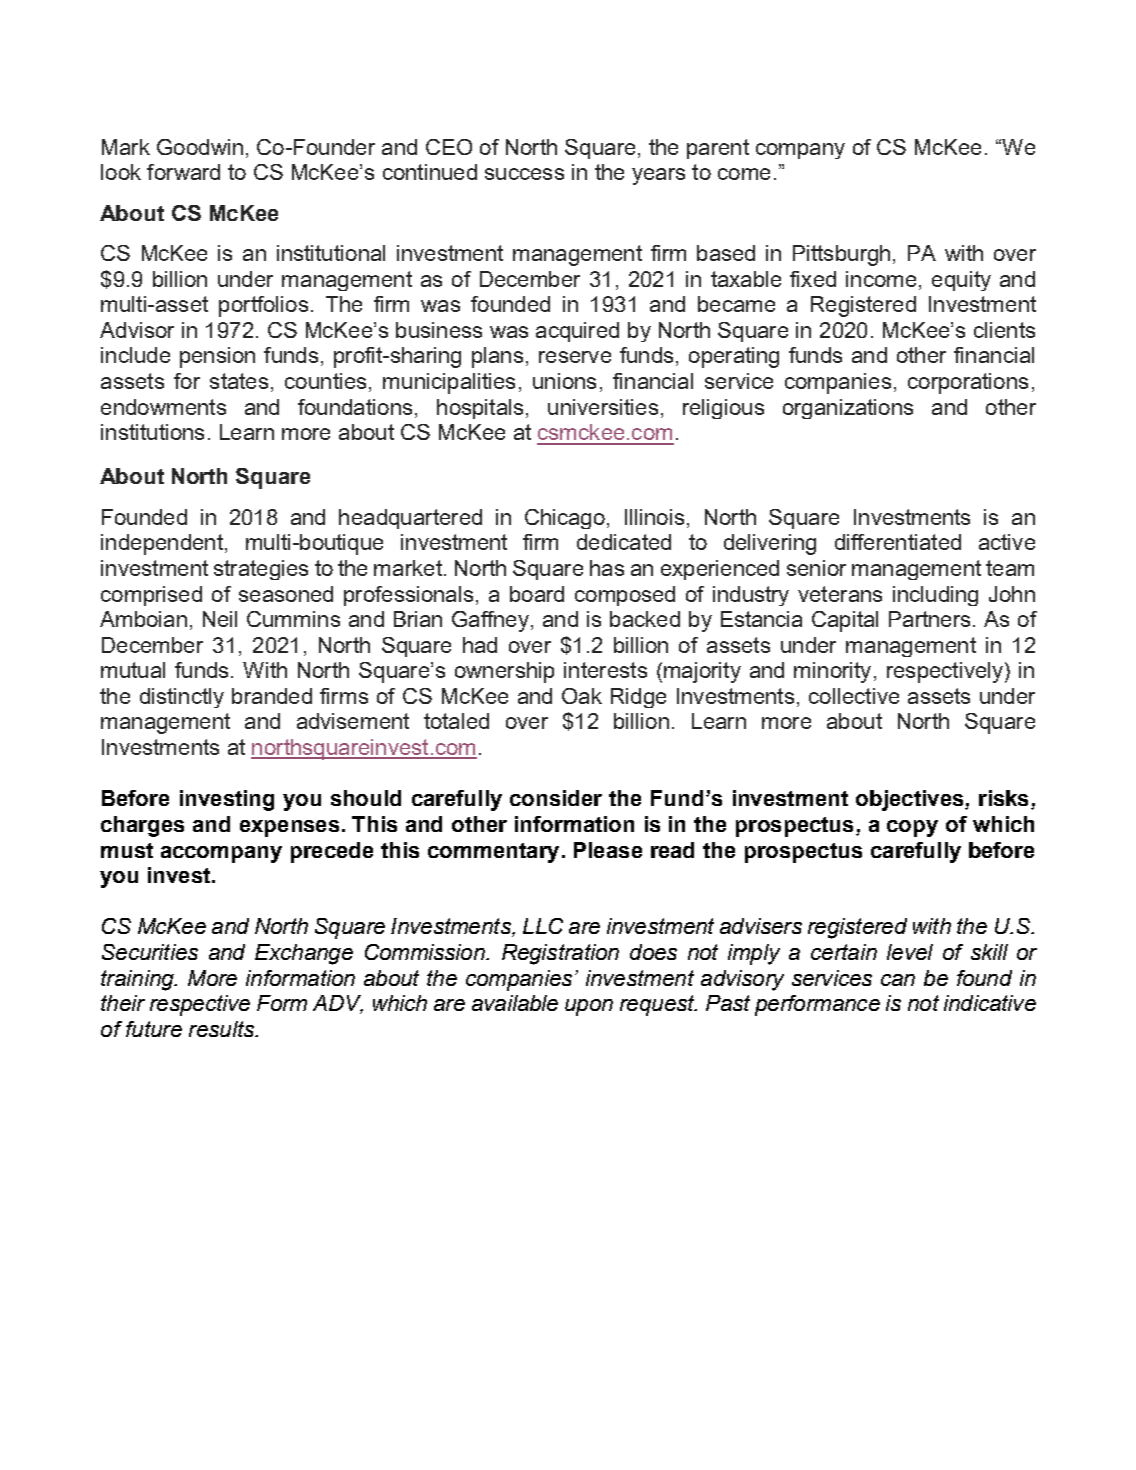 This image has height=1470, width=1136. I want to click on Pittsburgh, so click(841, 255).
